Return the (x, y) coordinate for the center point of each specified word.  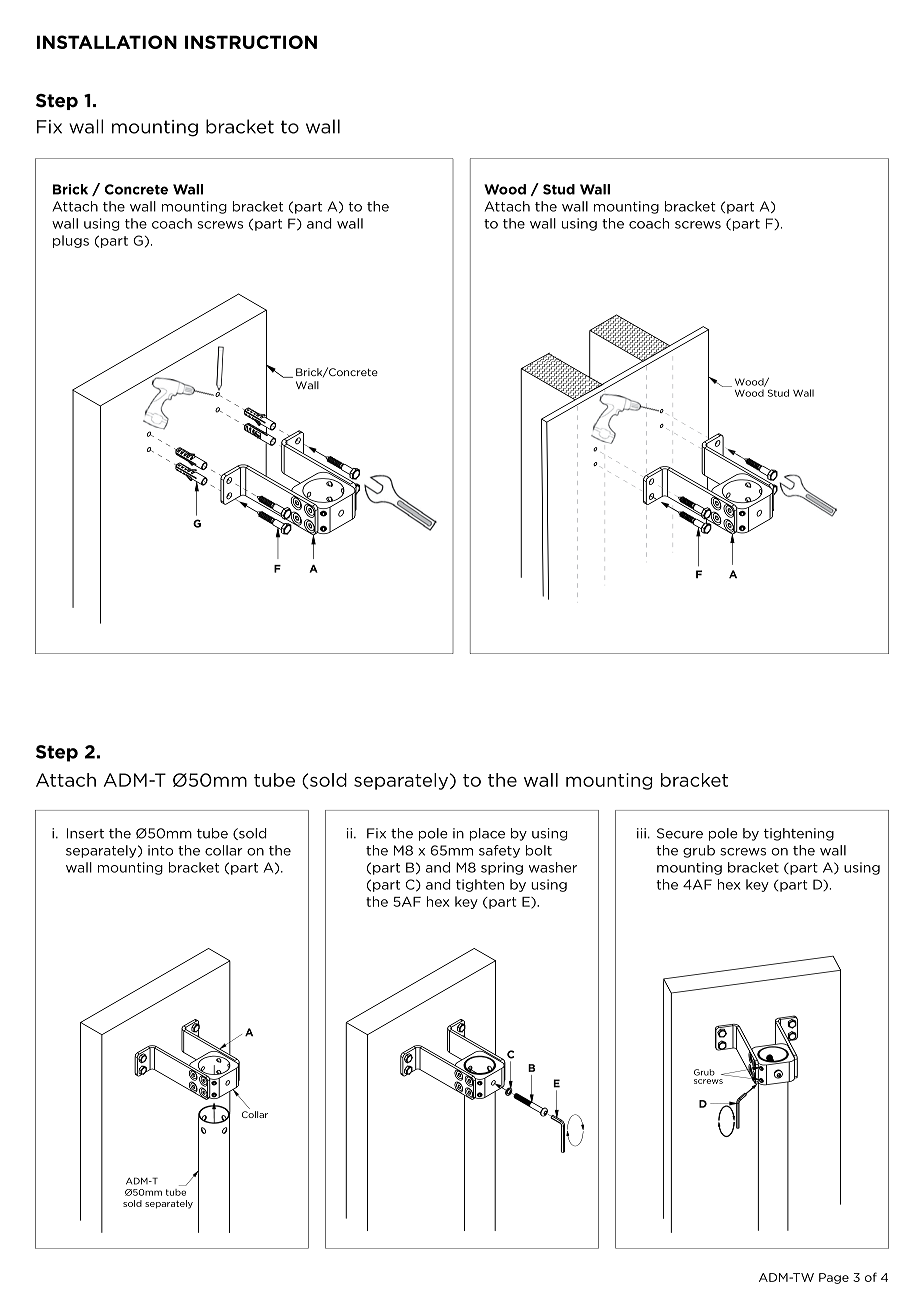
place (487, 834)
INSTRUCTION (251, 42)
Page (834, 1278)
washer (553, 867)
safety (499, 851)
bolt (539, 850)
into (160, 850)
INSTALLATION (107, 42)
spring (502, 868)
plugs (71, 241)
